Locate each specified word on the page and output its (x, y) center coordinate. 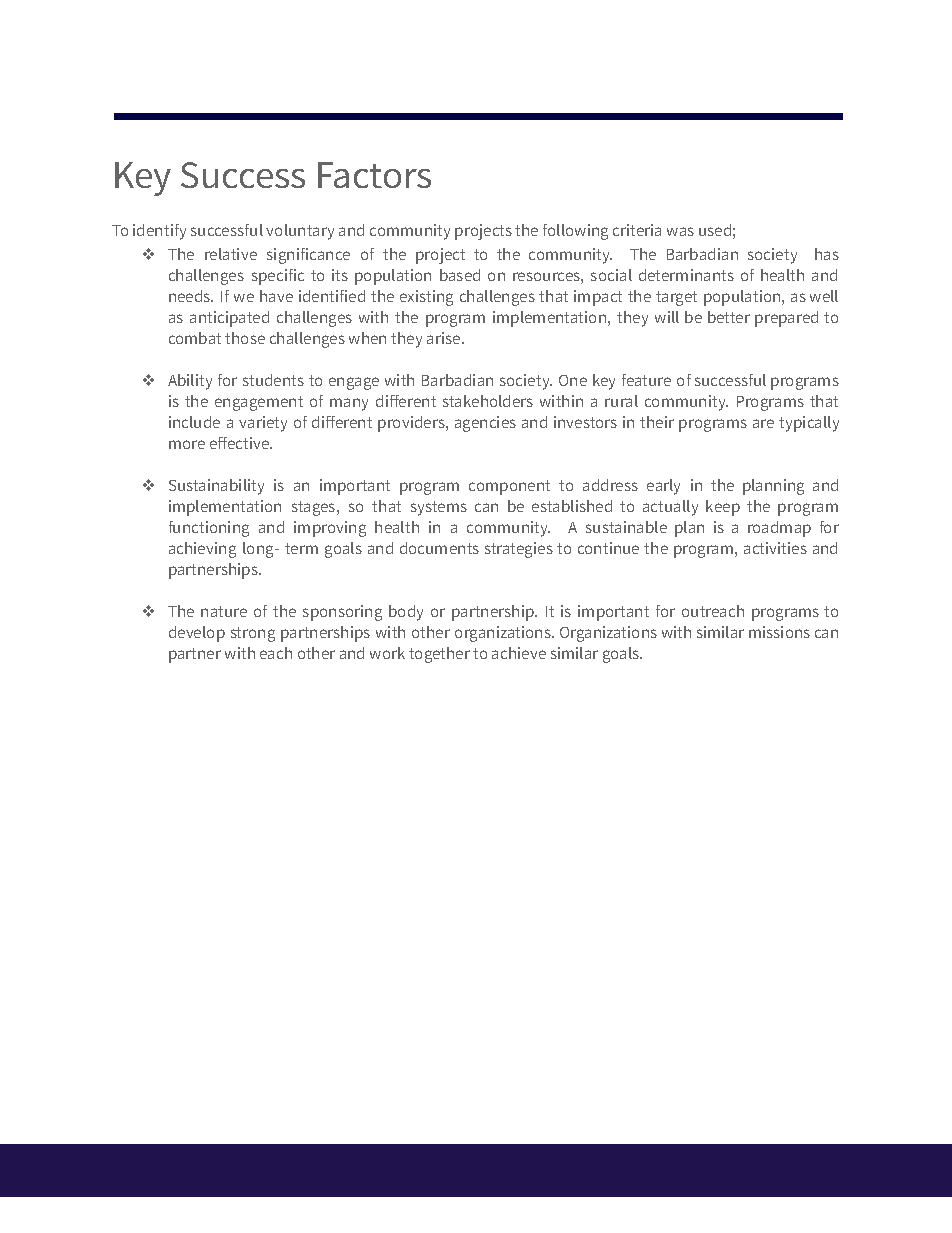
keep (723, 508)
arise (445, 338)
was (680, 231)
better (729, 317)
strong (253, 634)
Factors (374, 175)
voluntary (300, 232)
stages (315, 508)
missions (779, 632)
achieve (519, 653)
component (509, 487)
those (245, 338)
